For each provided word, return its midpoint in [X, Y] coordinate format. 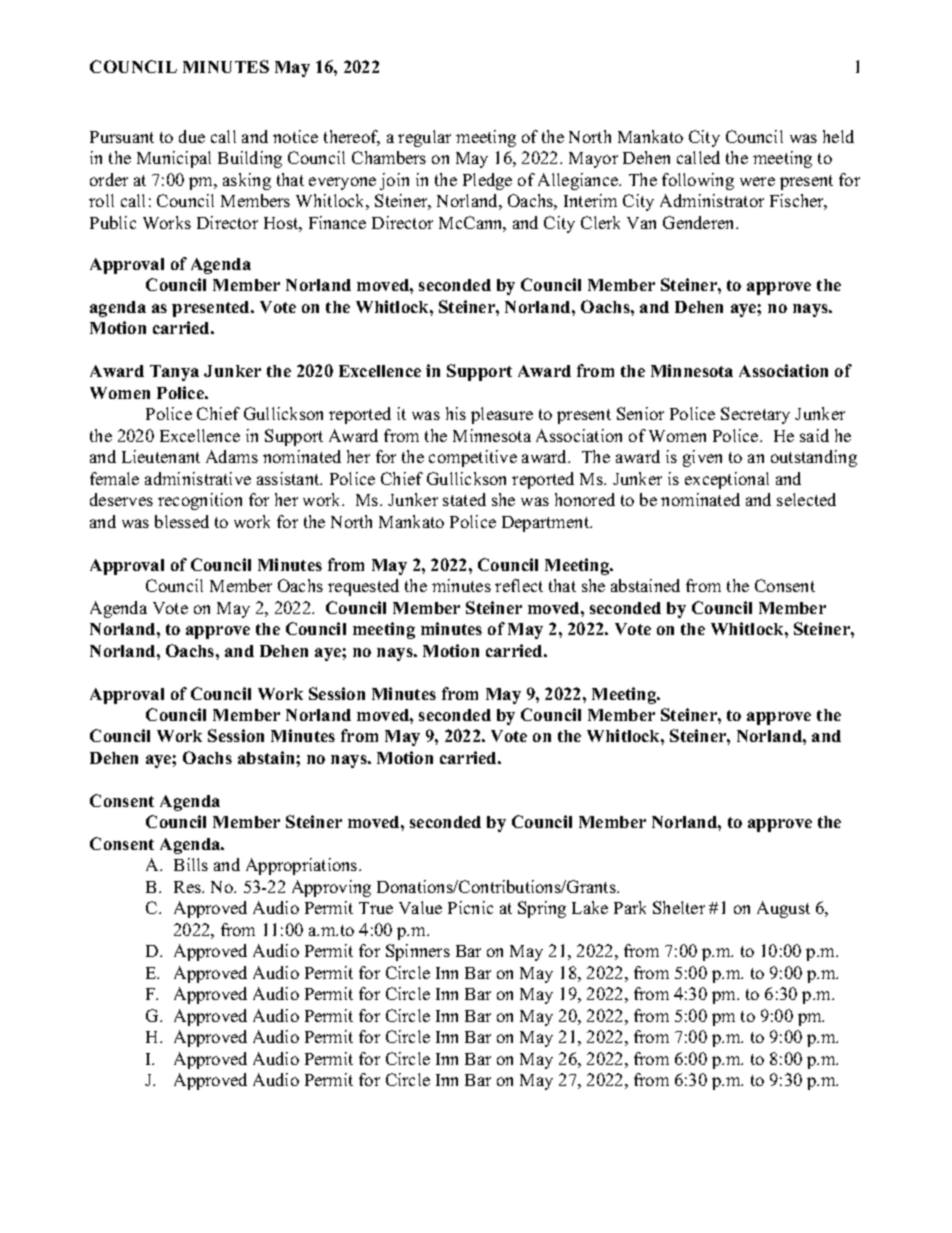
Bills [191, 864]
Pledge [487, 181]
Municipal [174, 159]
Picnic [470, 907]
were [757, 181]
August [783, 909]
